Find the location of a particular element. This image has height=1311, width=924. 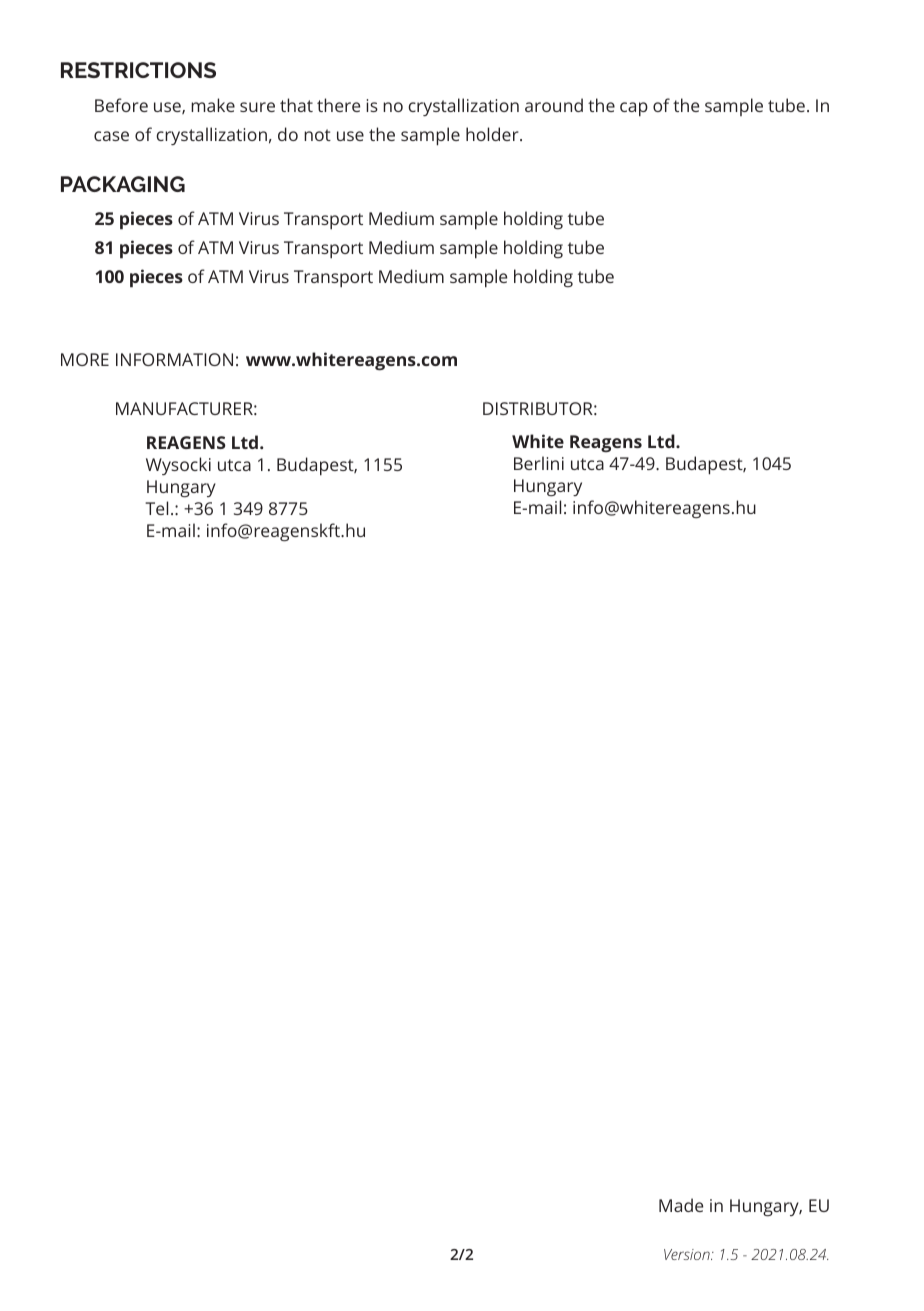

Version is located at coordinates (688, 1254).
